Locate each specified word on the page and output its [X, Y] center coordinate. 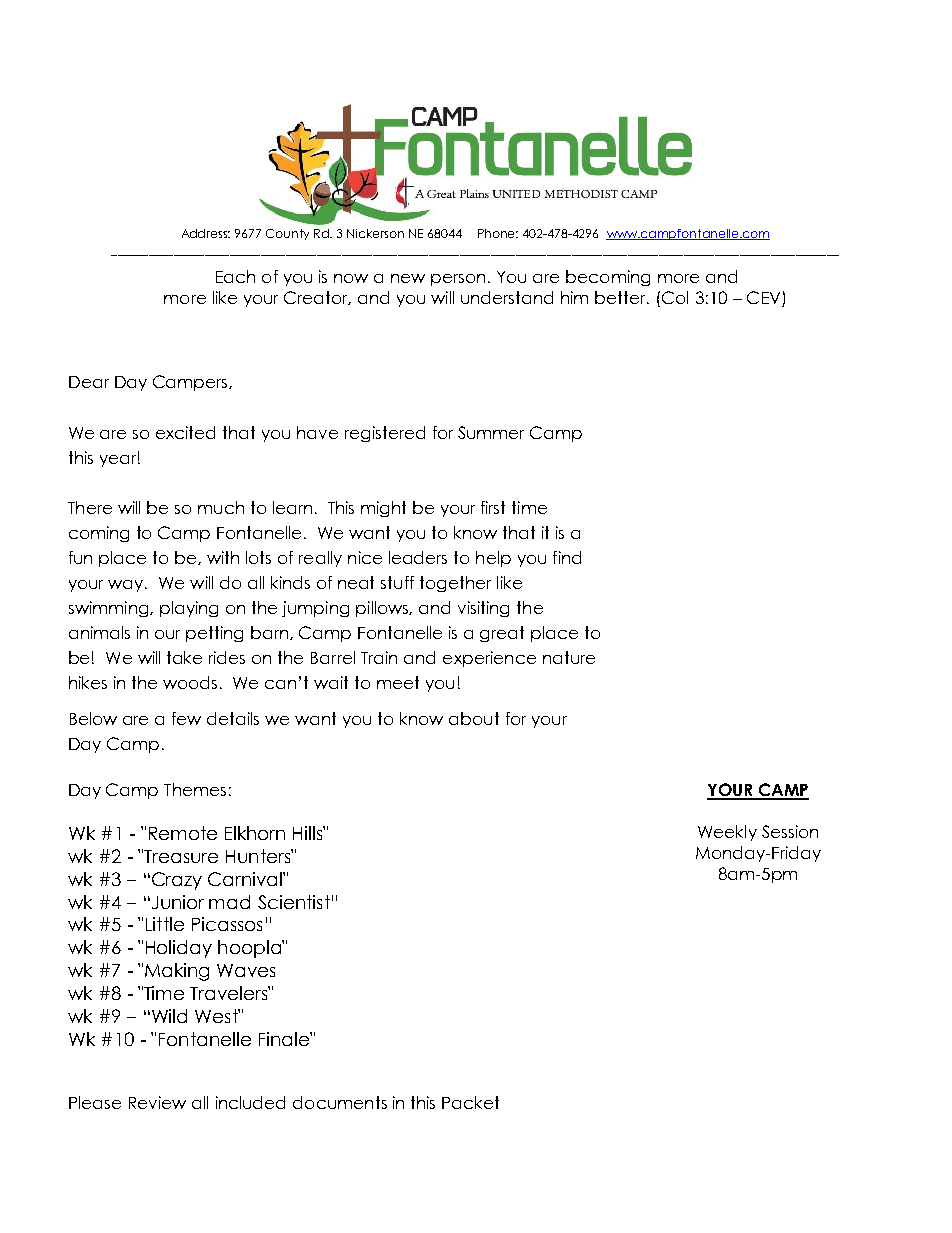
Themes [195, 789]
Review [157, 1102]
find [567, 557]
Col [675, 297]
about [474, 718]
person [458, 280]
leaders [418, 557]
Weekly [727, 833]
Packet [470, 1102]
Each [235, 276]
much [221, 507]
